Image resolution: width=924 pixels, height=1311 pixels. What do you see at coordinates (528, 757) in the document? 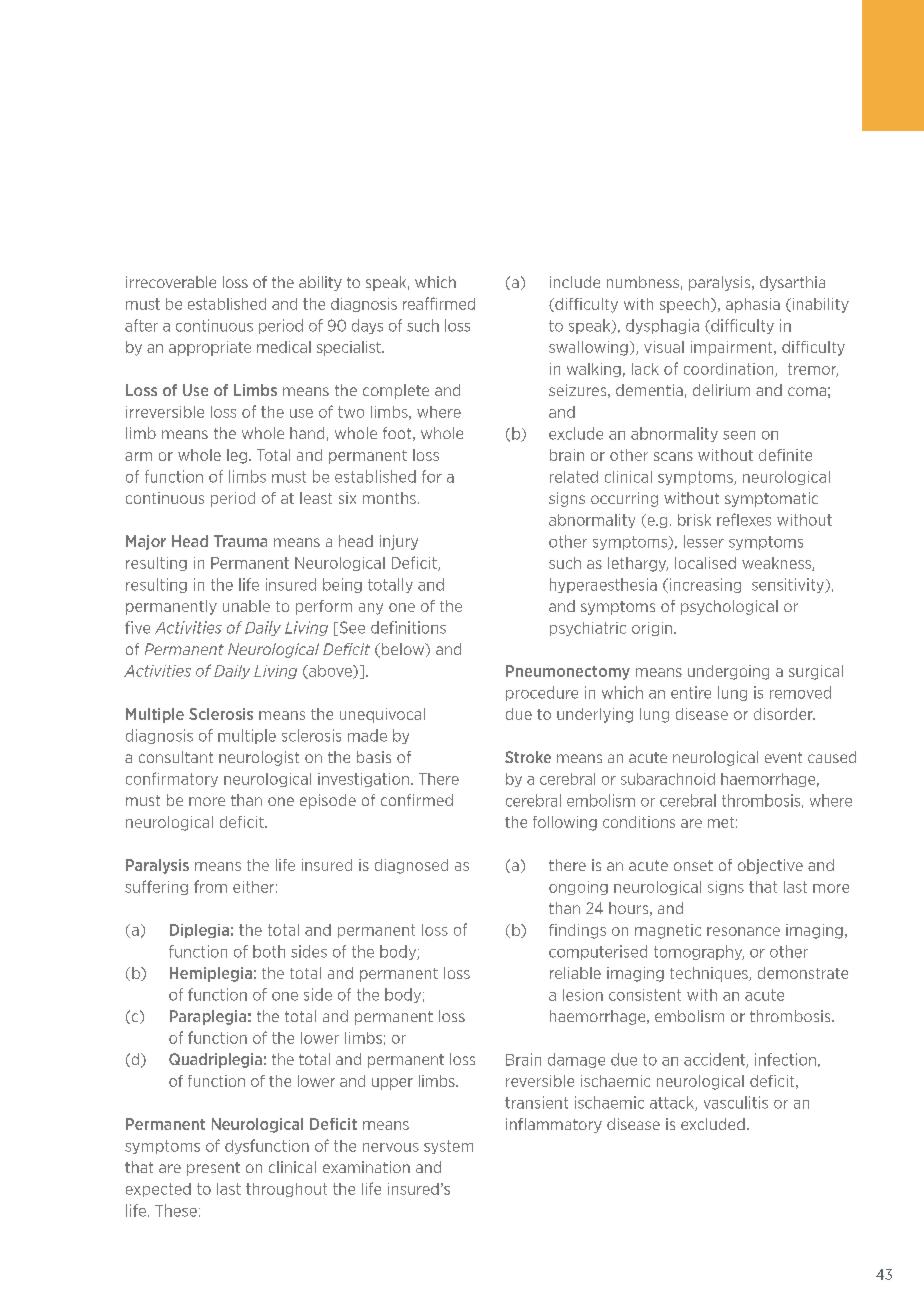
I see `Stroke` at bounding box center [528, 757].
